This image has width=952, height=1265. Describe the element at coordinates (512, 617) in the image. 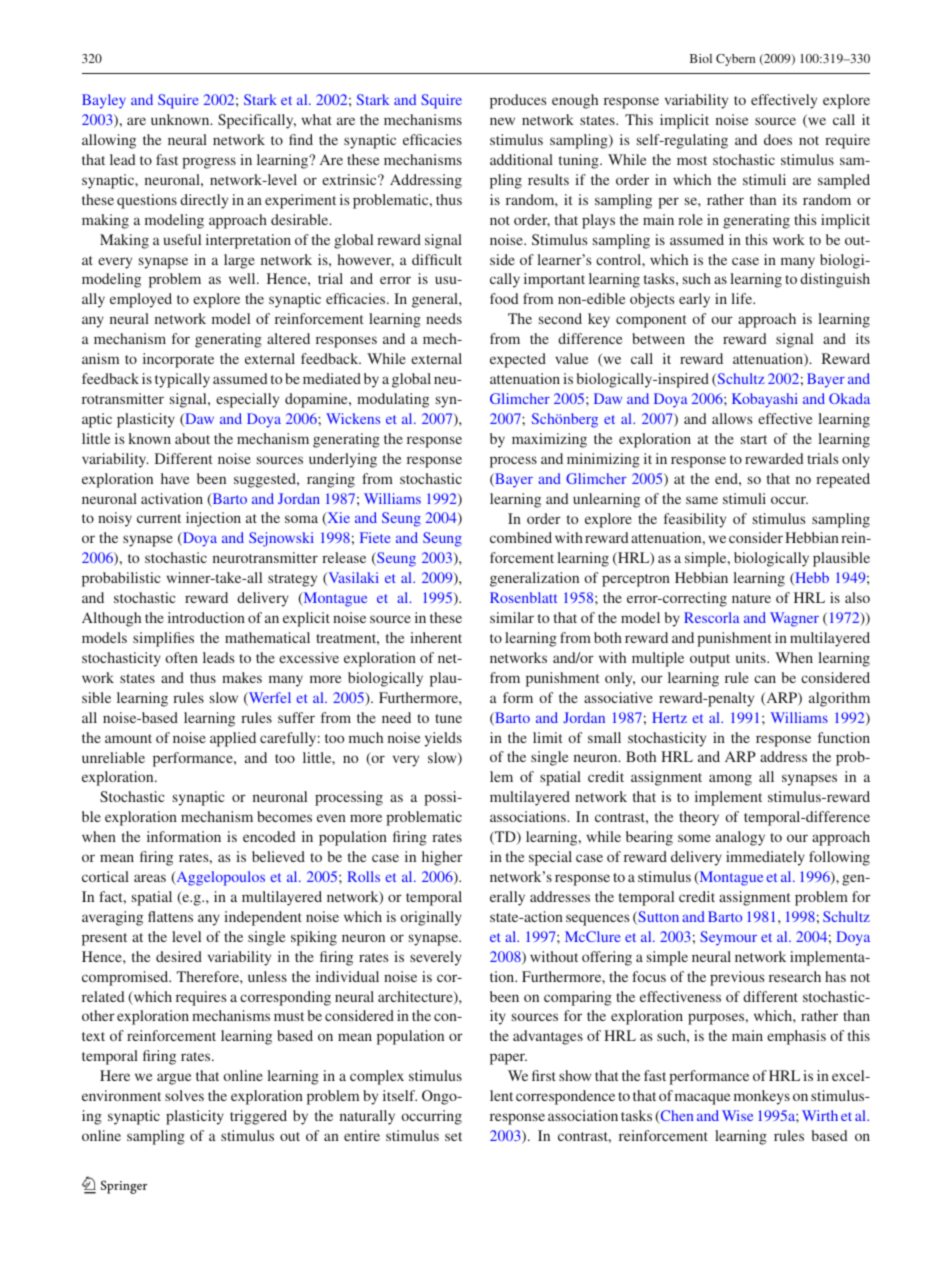

I see `similar` at that location.
